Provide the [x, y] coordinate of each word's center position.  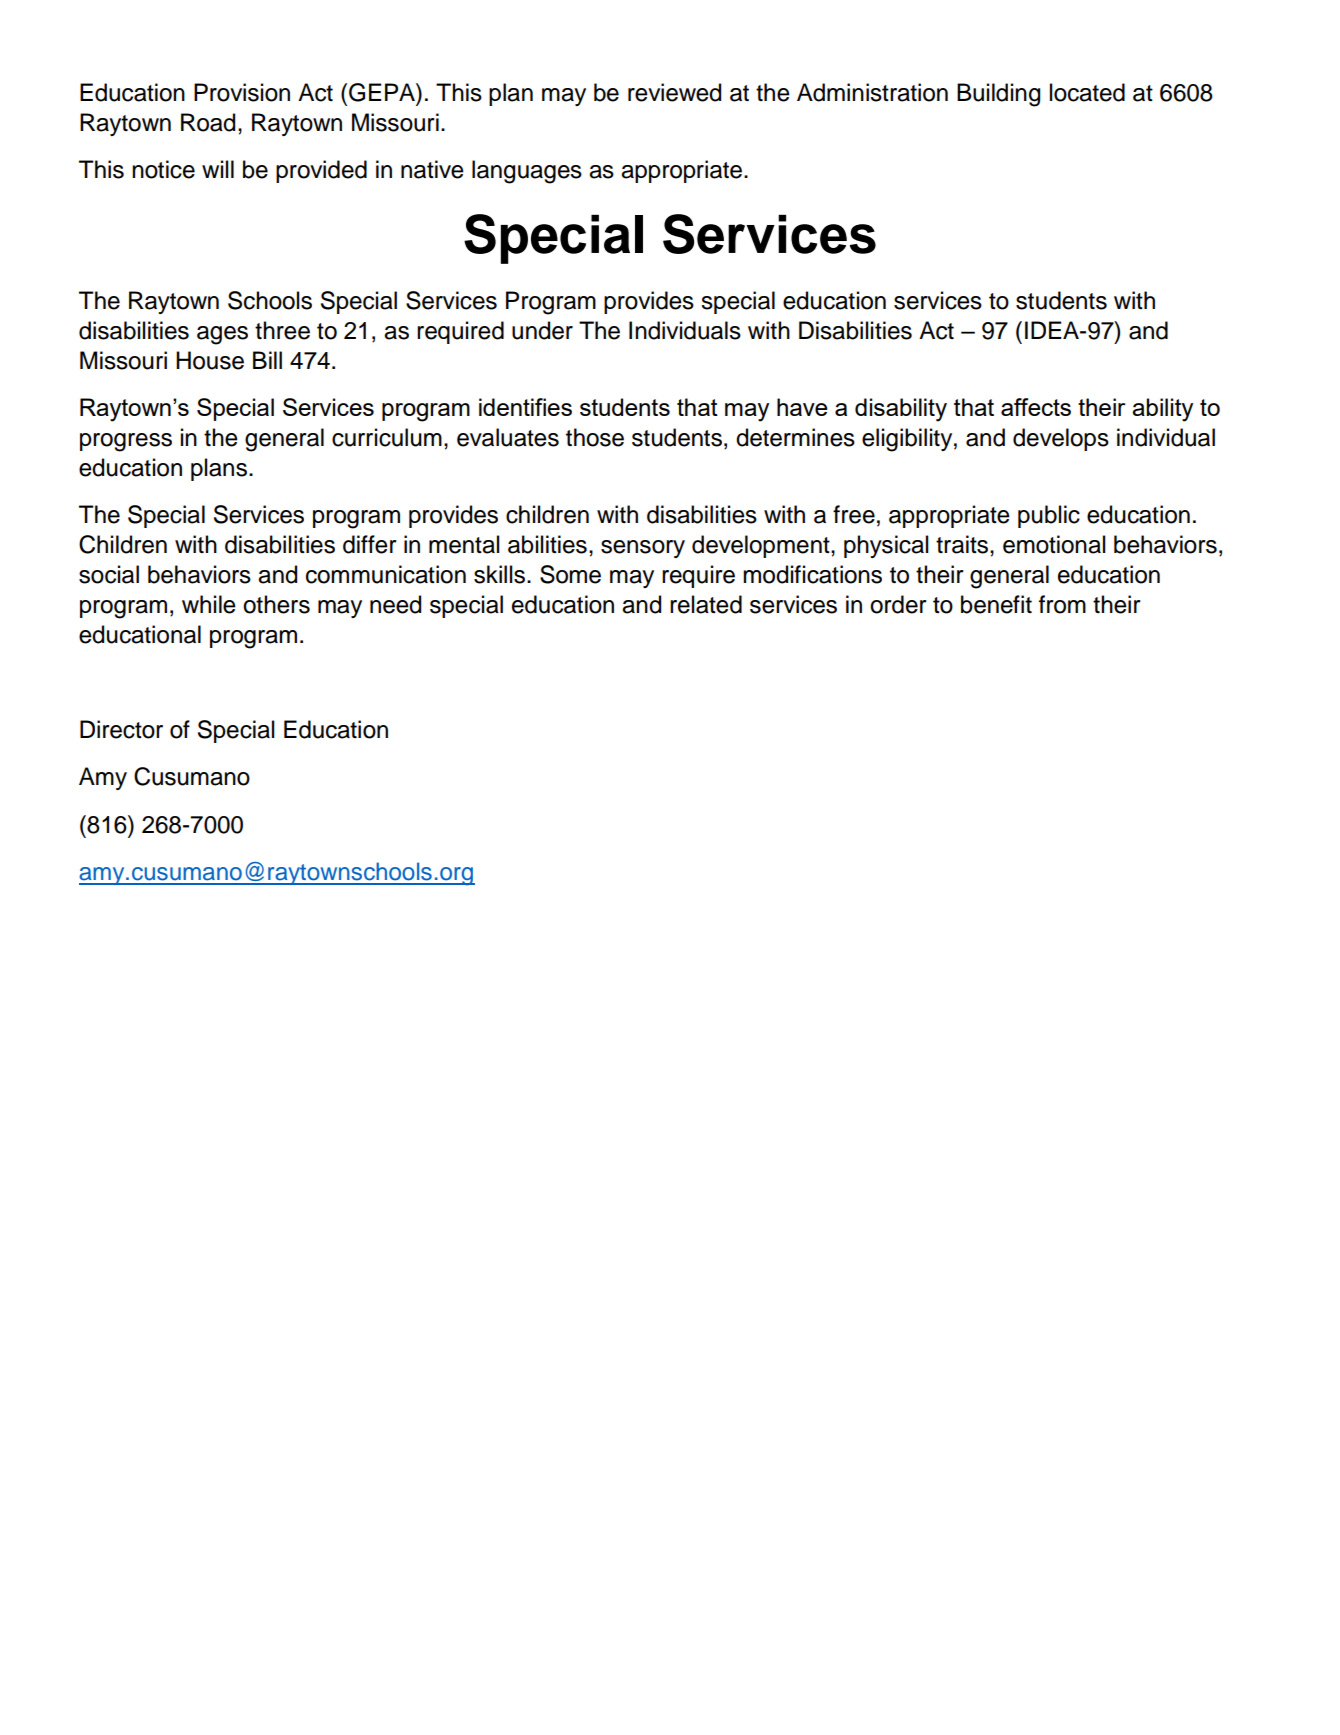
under [542, 330]
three [282, 330]
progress [126, 442]
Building [998, 95]
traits [963, 544]
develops [1061, 439]
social [109, 574]
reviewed [674, 92]
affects [1036, 407]
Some [570, 574]
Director [121, 729]
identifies [525, 407]
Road [208, 122]
